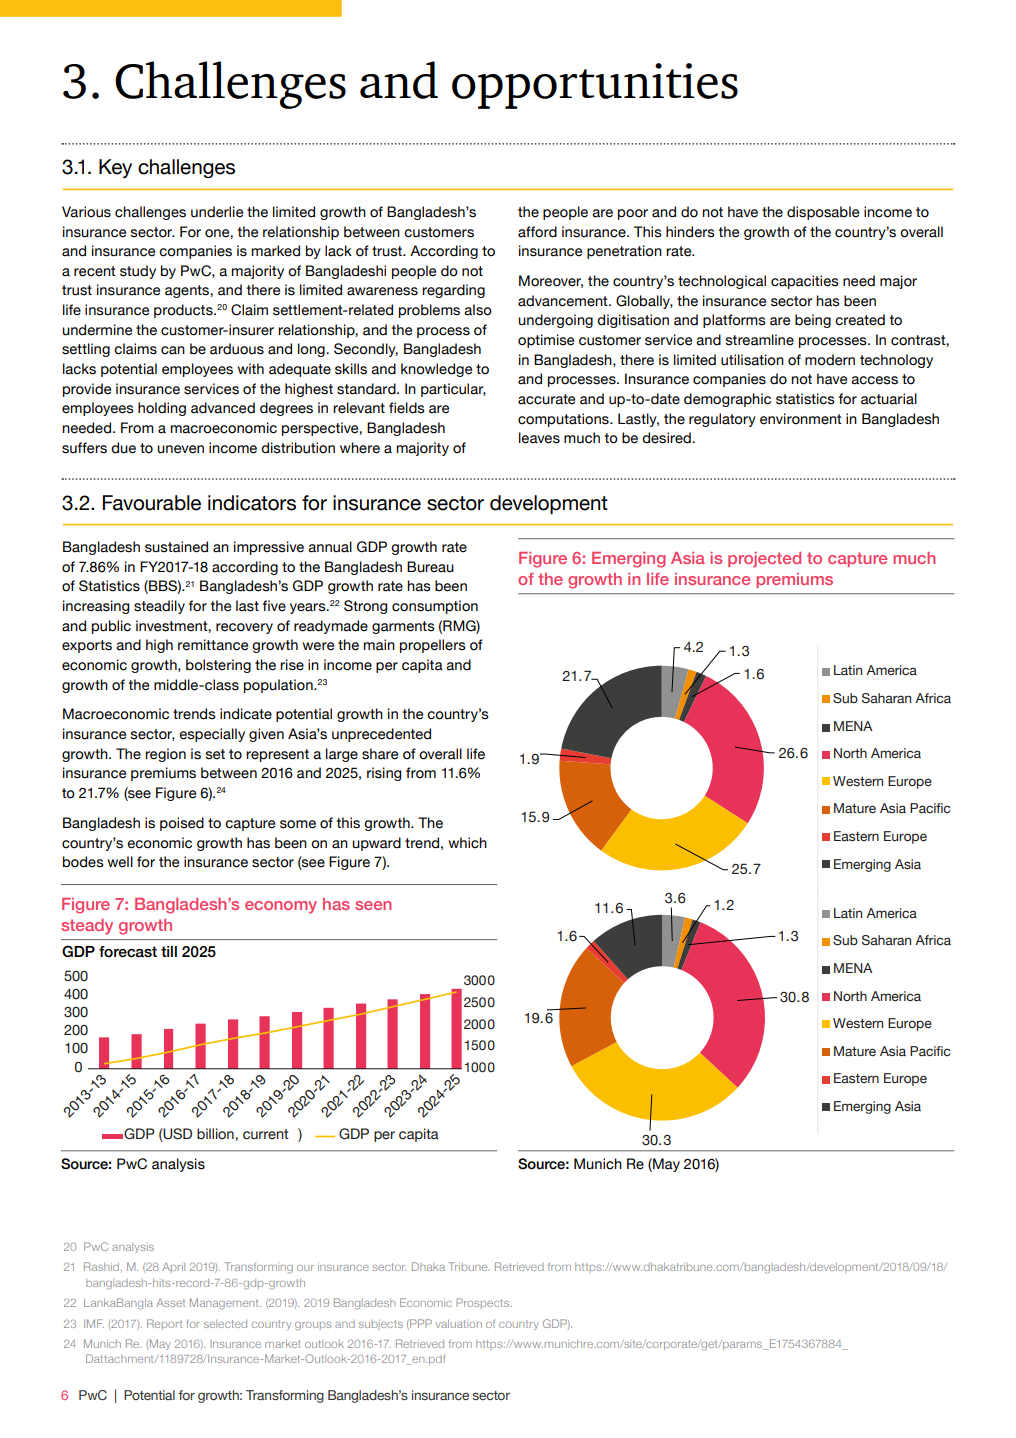 This screenshot has width=1016, height=1438. What do you see at coordinates (823, 213) in the screenshot?
I see `disposable` at bounding box center [823, 213].
